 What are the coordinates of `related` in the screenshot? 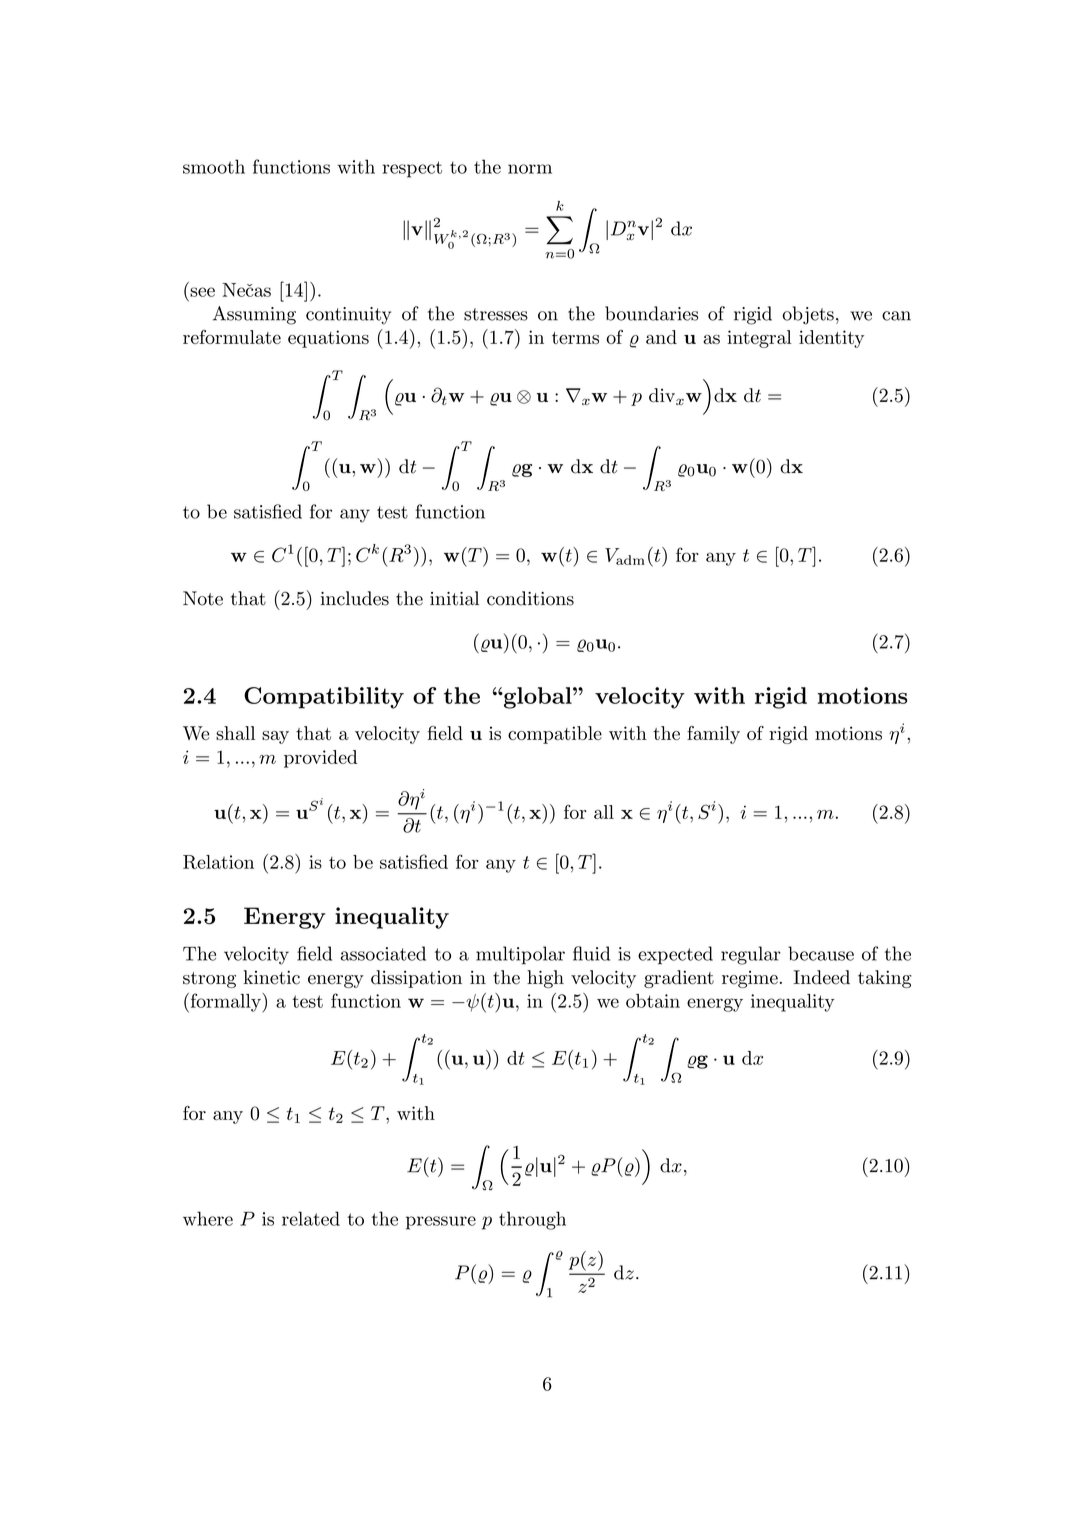 It's located at (311, 1218).
